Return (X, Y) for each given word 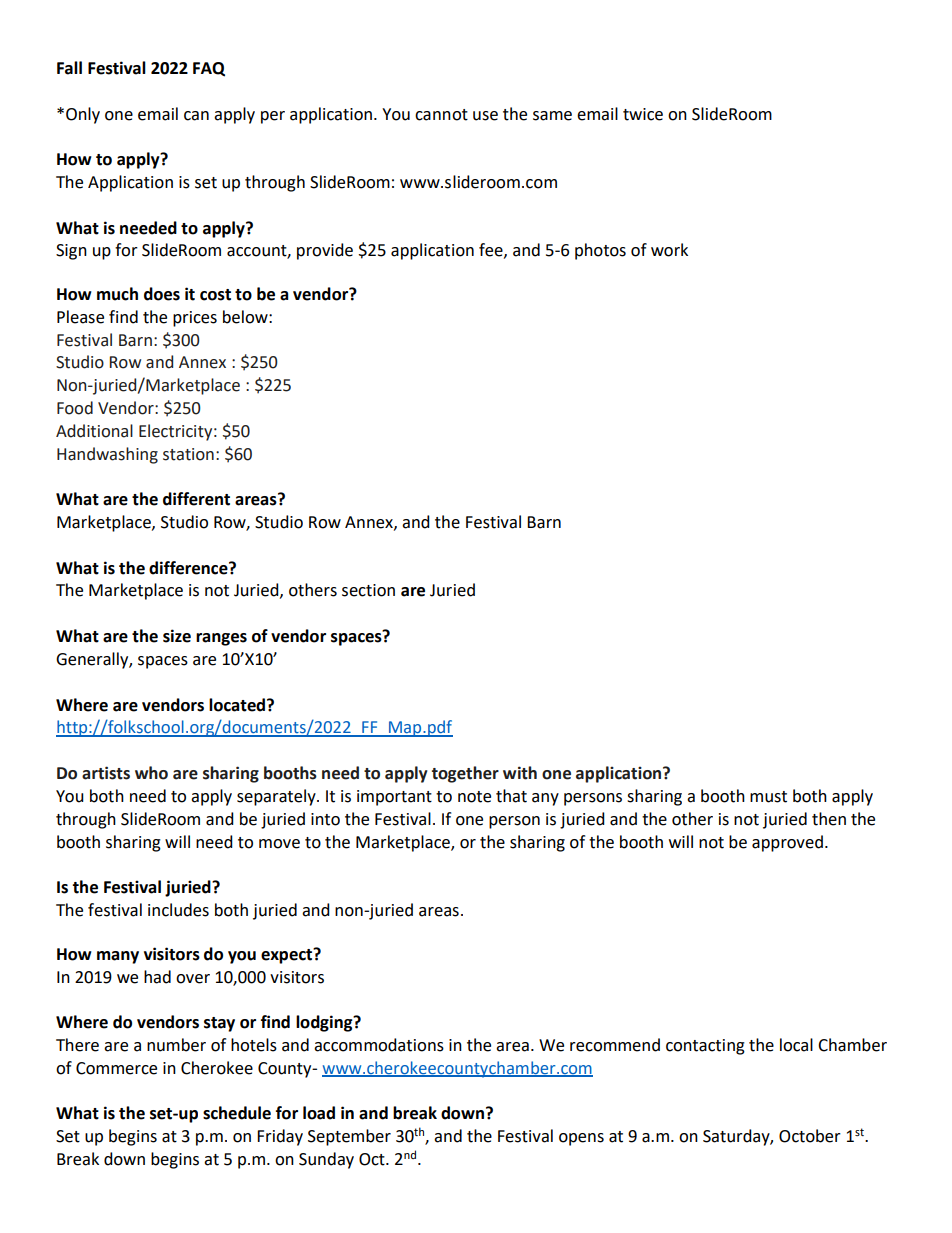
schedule (237, 1113)
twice (643, 114)
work (669, 250)
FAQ (209, 69)
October (810, 1136)
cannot (441, 115)
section (368, 590)
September (349, 1137)
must (768, 797)
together (465, 774)
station (188, 454)
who (151, 773)
